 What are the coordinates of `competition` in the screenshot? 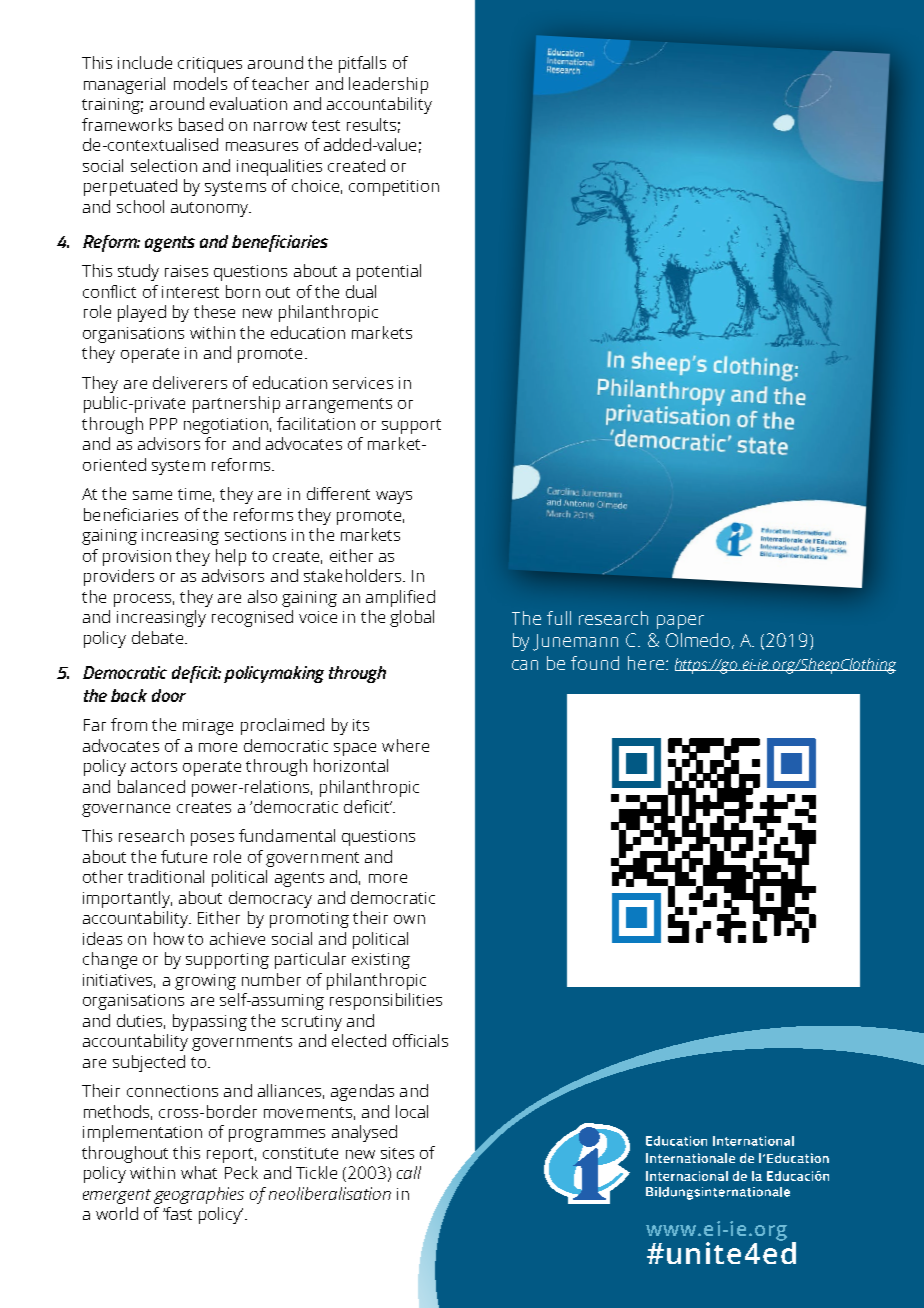 It's located at (394, 188).
